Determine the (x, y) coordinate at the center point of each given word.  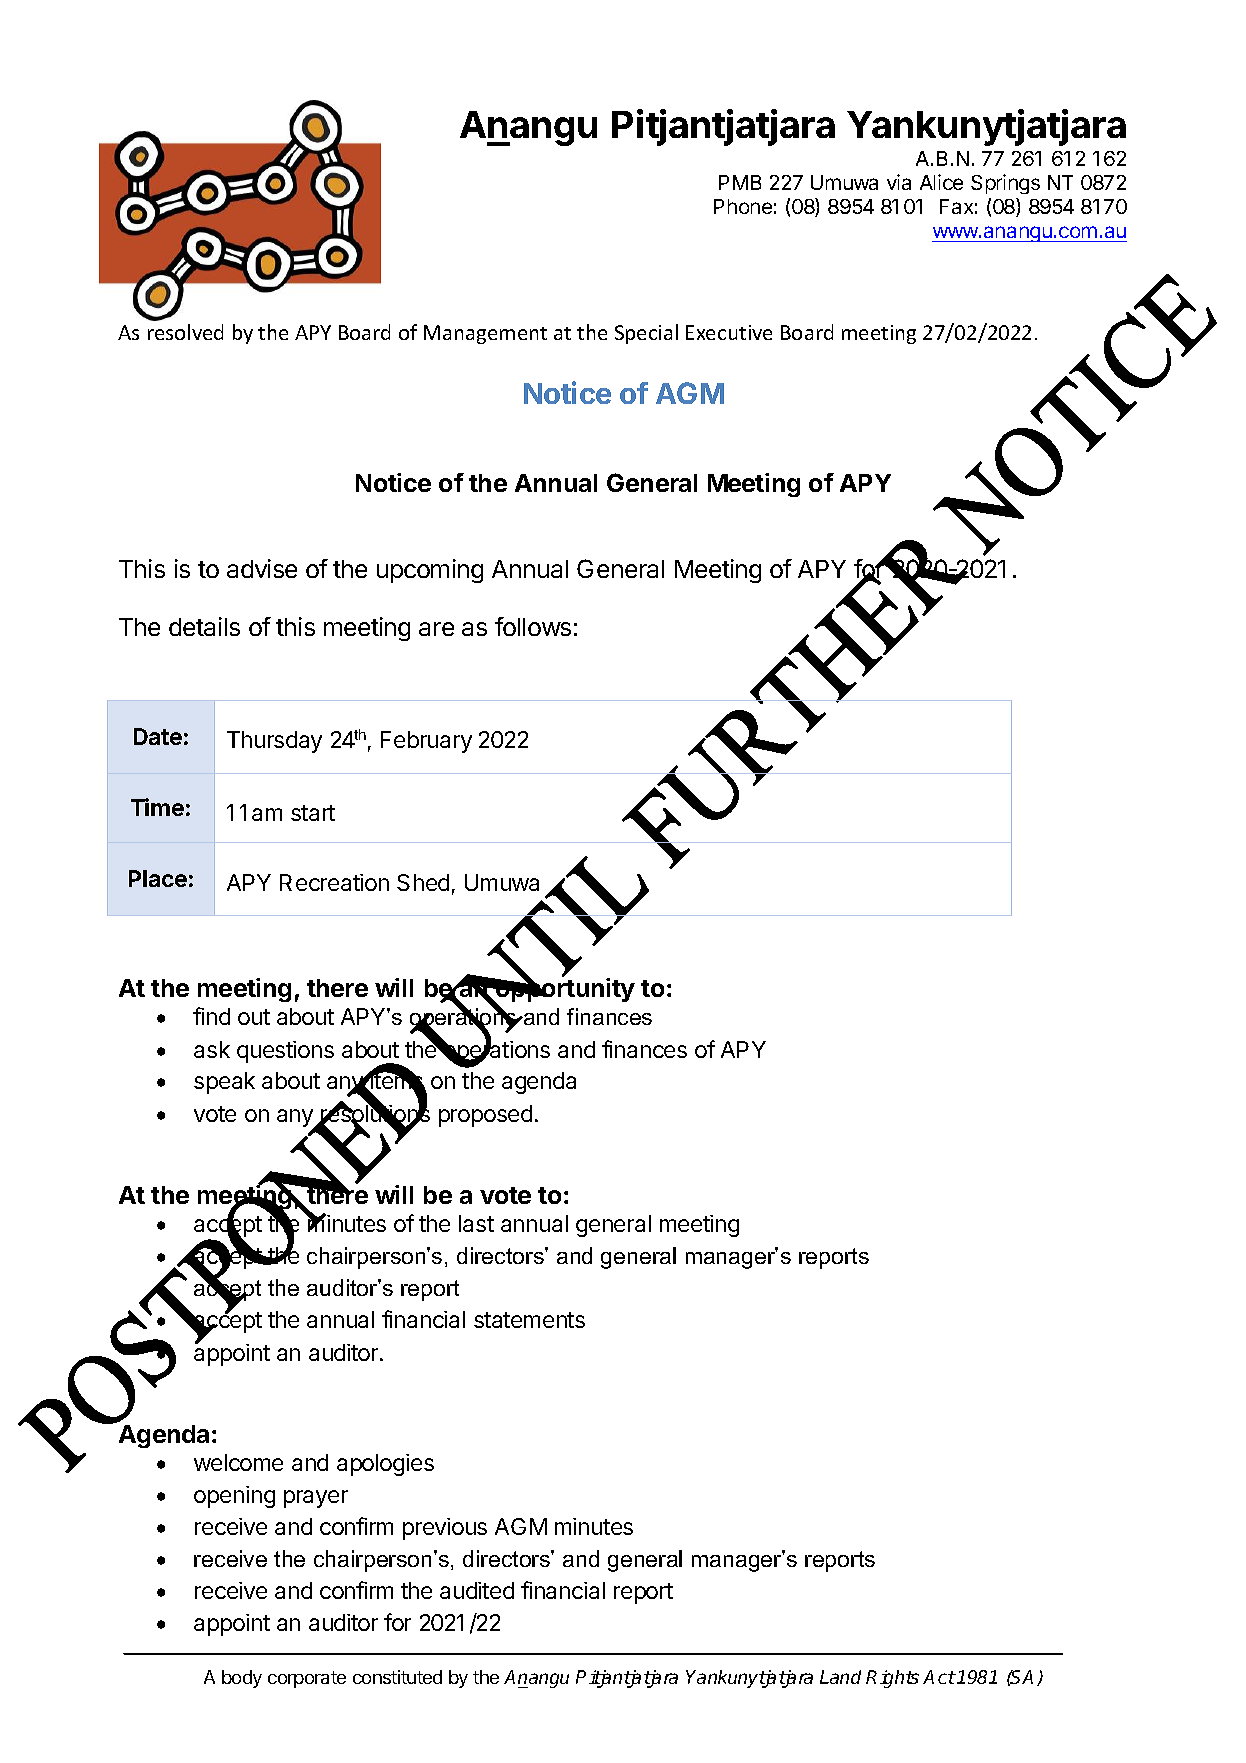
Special (646, 334)
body (242, 1679)
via (899, 182)
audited (477, 1590)
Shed (423, 882)
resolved (185, 332)
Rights (892, 1679)
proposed (485, 1116)
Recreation (334, 882)
